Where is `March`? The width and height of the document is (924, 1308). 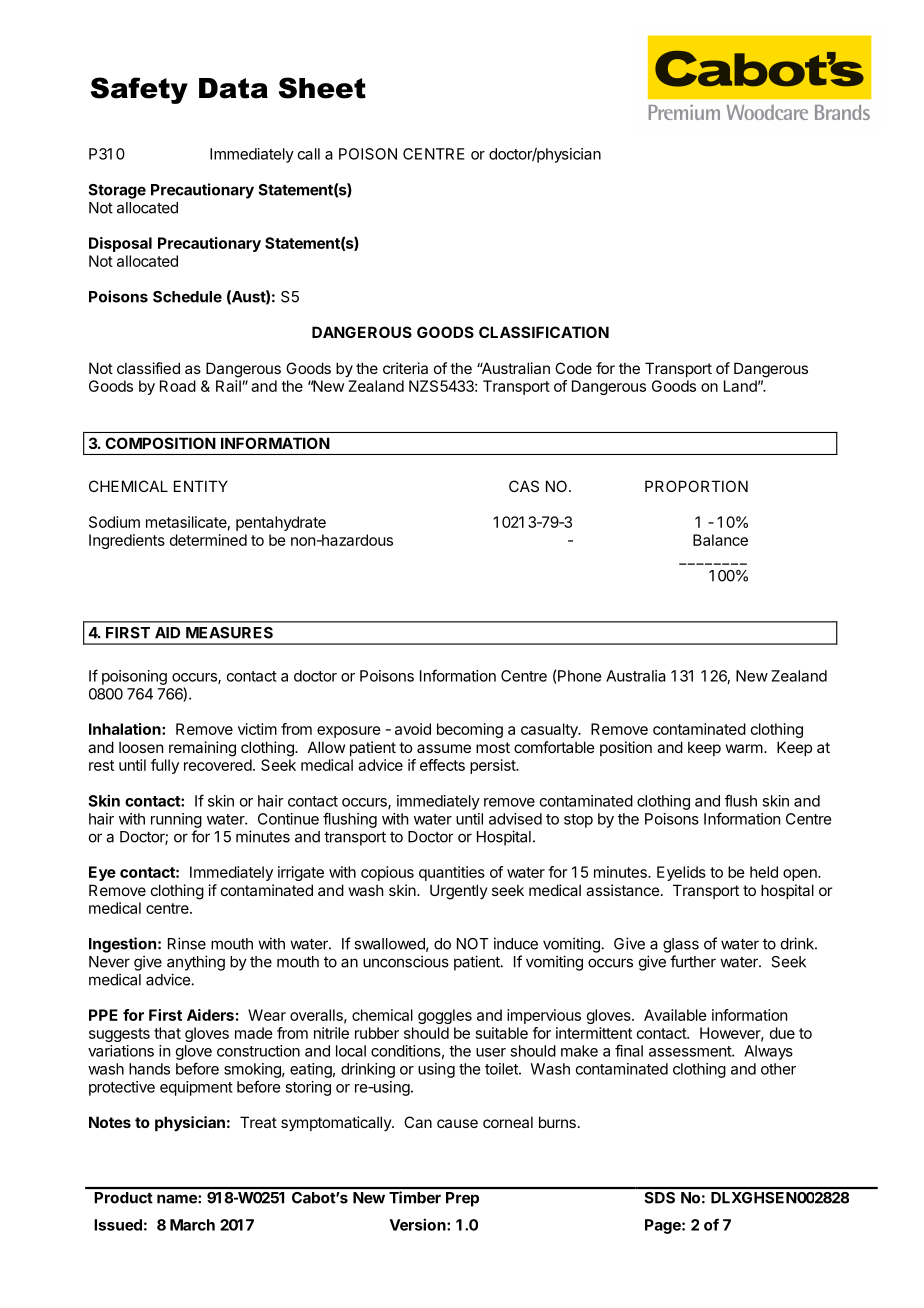 March is located at coordinates (192, 1225).
